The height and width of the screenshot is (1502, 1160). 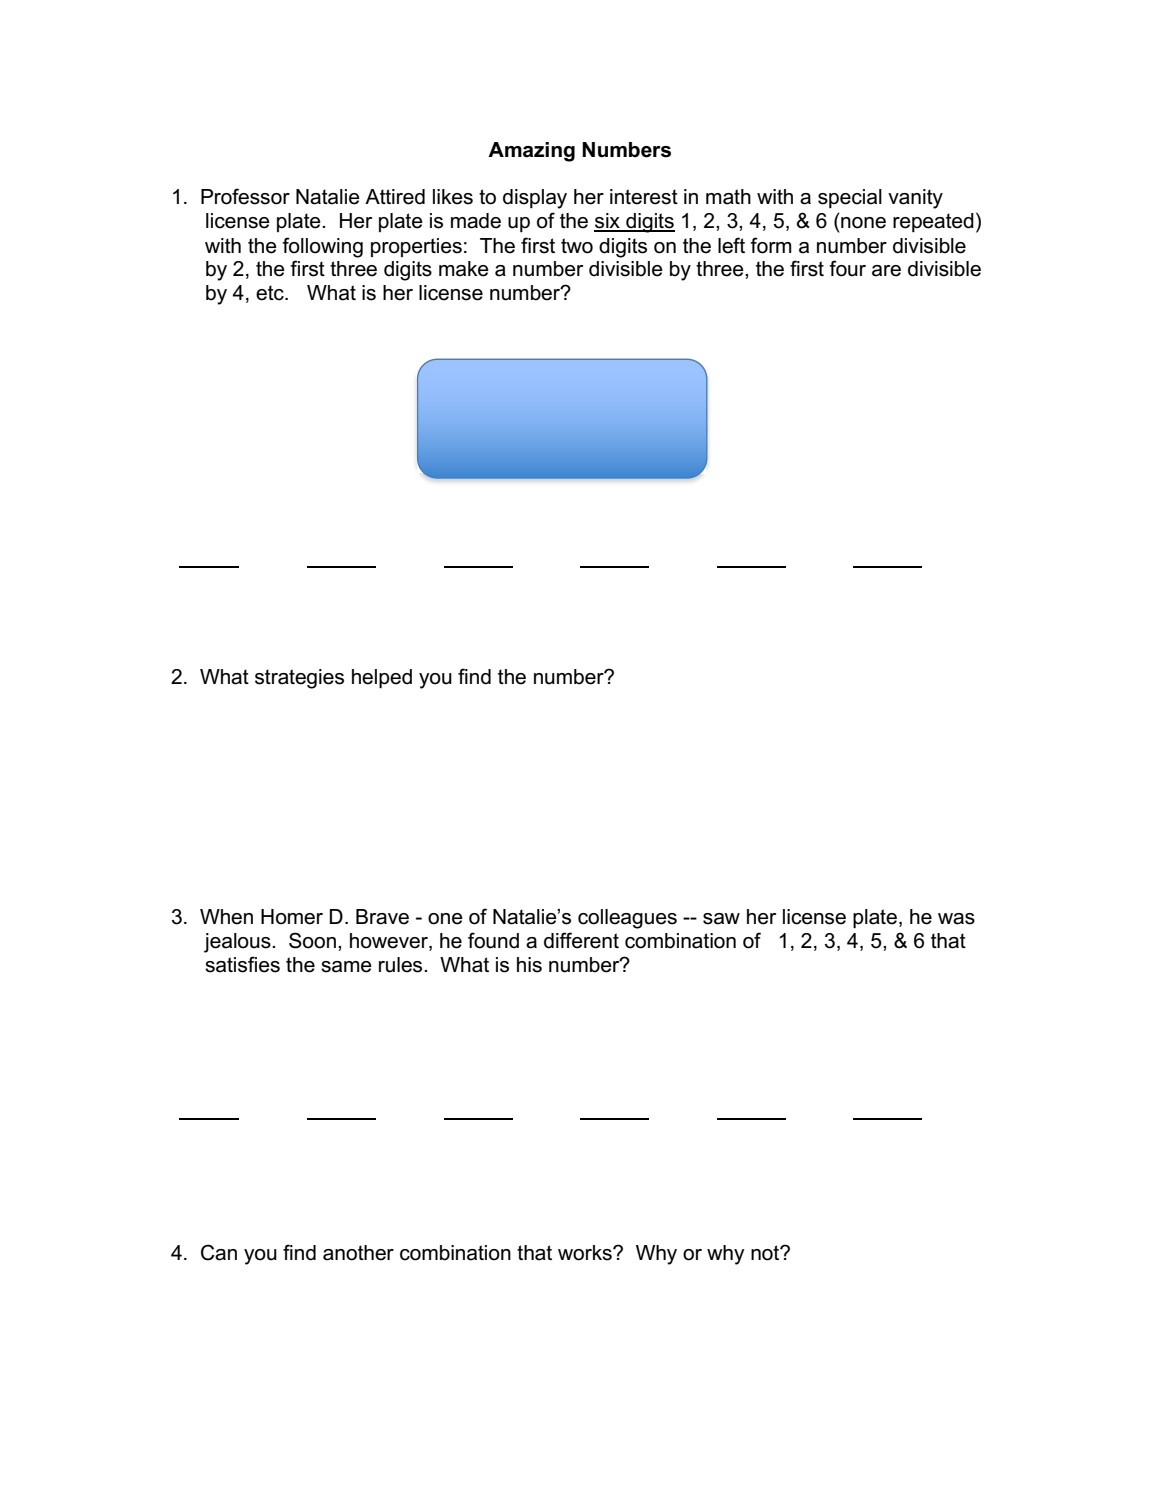 What do you see at coordinates (850, 198) in the screenshot?
I see `special` at bounding box center [850, 198].
